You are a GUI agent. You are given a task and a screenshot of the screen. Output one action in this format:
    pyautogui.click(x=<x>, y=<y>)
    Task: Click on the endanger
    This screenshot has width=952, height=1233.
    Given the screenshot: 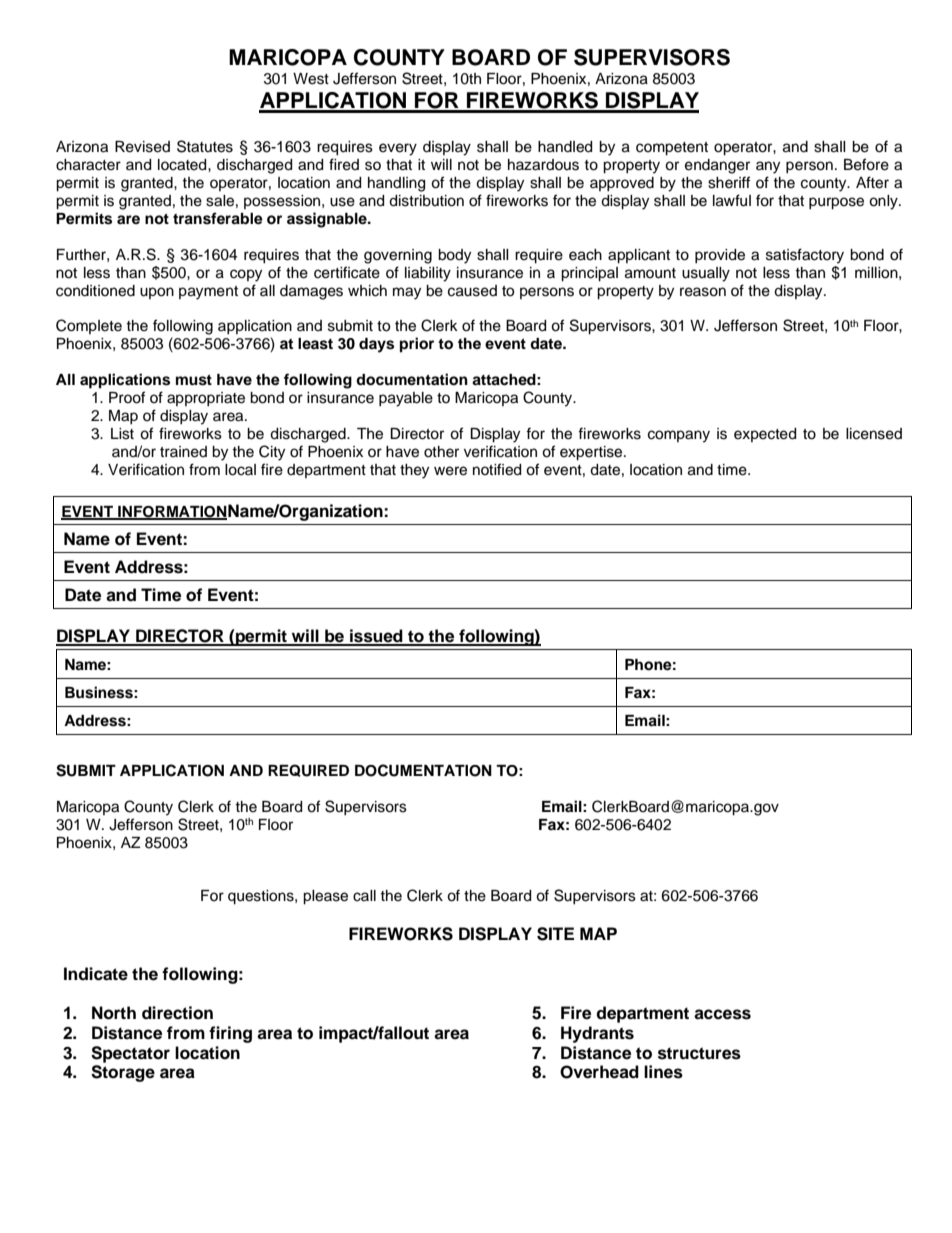 What is the action you would take?
    pyautogui.click(x=717, y=166)
